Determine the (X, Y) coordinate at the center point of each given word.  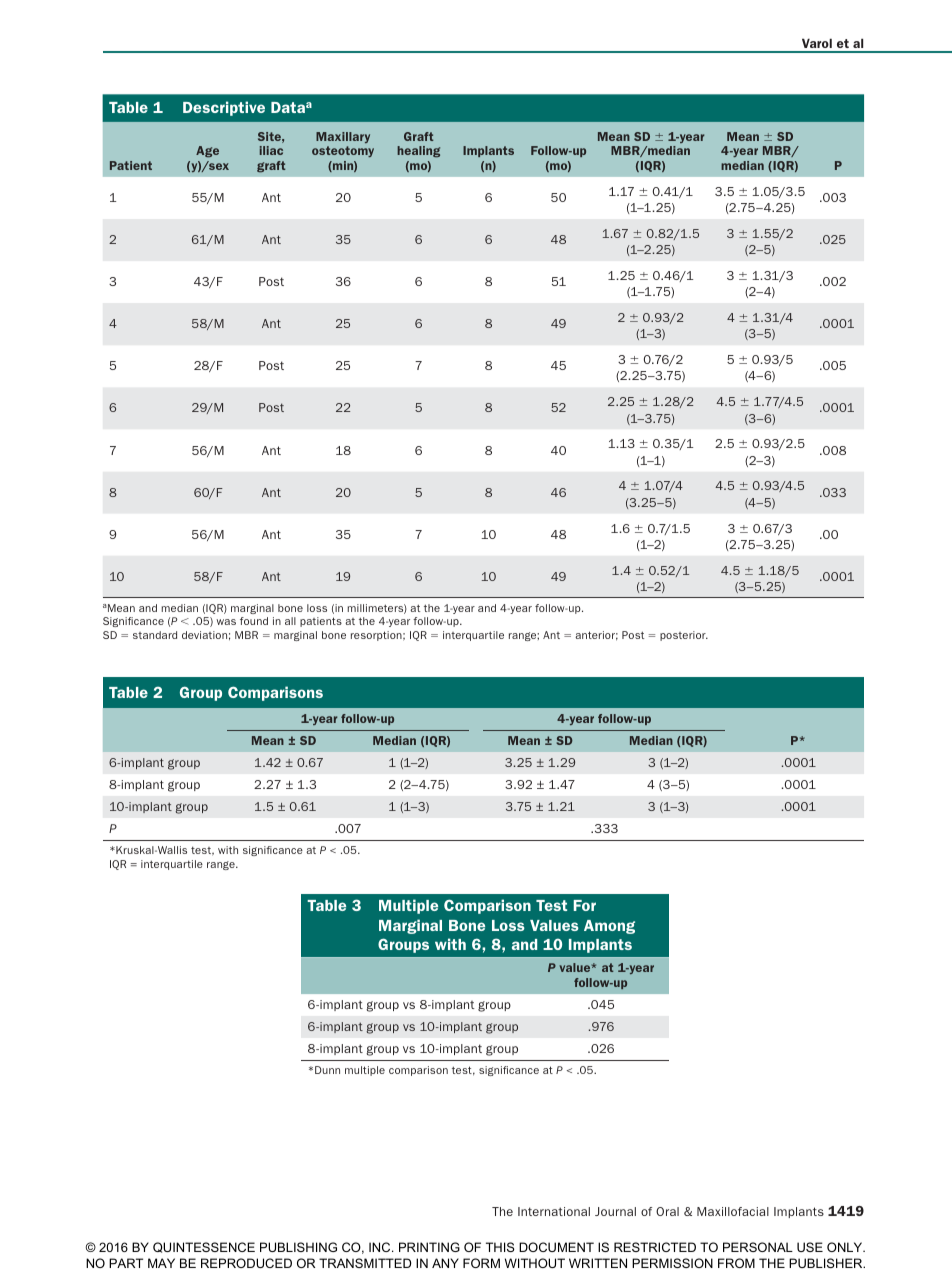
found (254, 621)
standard (155, 635)
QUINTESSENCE (204, 1247)
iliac (271, 150)
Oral (667, 1211)
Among (609, 927)
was (226, 622)
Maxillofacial (733, 1211)
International (554, 1211)
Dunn (327, 1070)
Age (207, 152)
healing (418, 152)
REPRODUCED (246, 1263)
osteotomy (343, 151)
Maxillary (343, 137)
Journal (615, 1211)
